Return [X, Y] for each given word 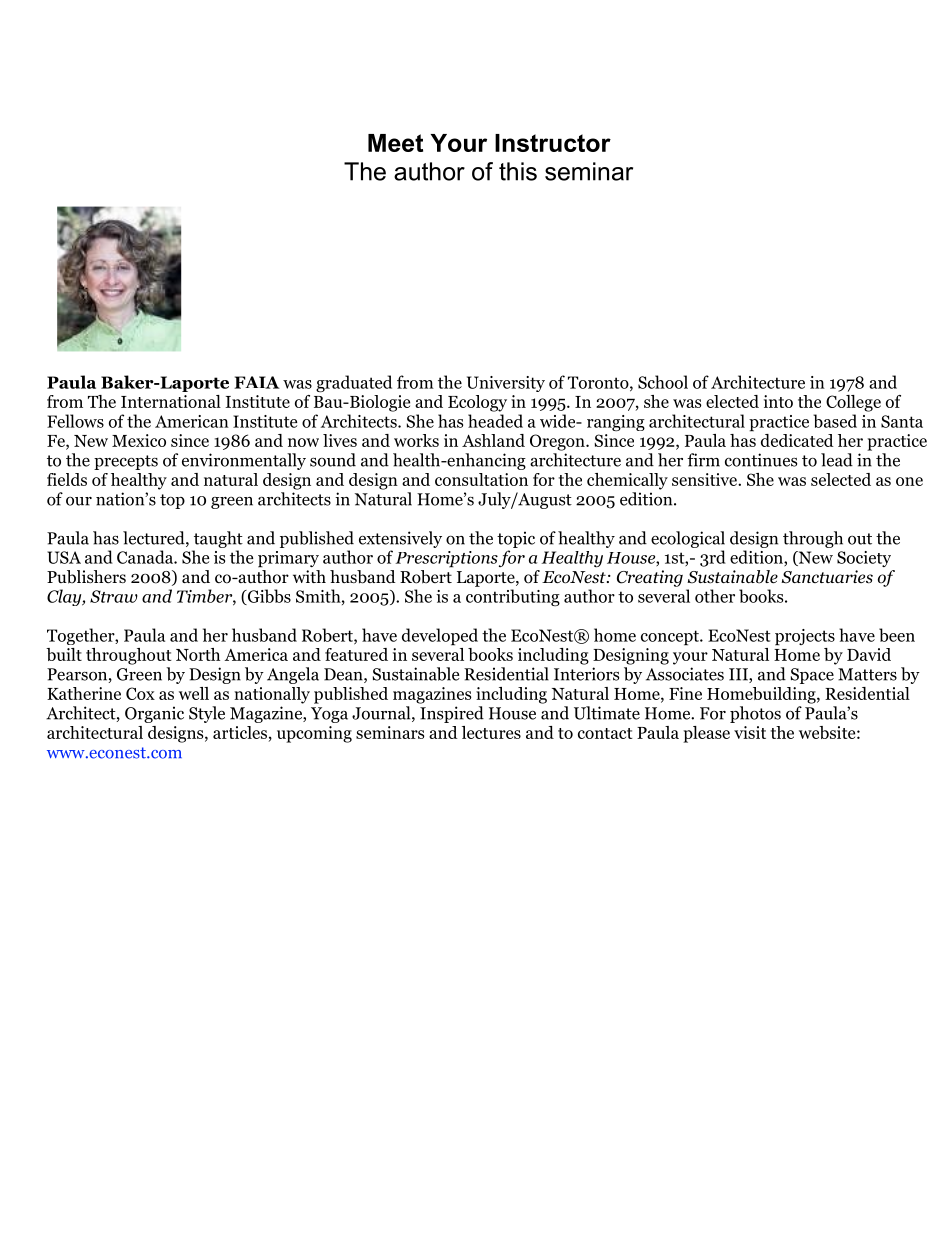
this [518, 171]
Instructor [553, 143]
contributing [513, 597]
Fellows [75, 421]
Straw [114, 596]
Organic [154, 714]
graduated [354, 383]
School [663, 382]
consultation [481, 479]
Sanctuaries [827, 577]
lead [837, 460]
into [778, 401]
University [506, 384]
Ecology [477, 403]
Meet [395, 143]
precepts [126, 462]
